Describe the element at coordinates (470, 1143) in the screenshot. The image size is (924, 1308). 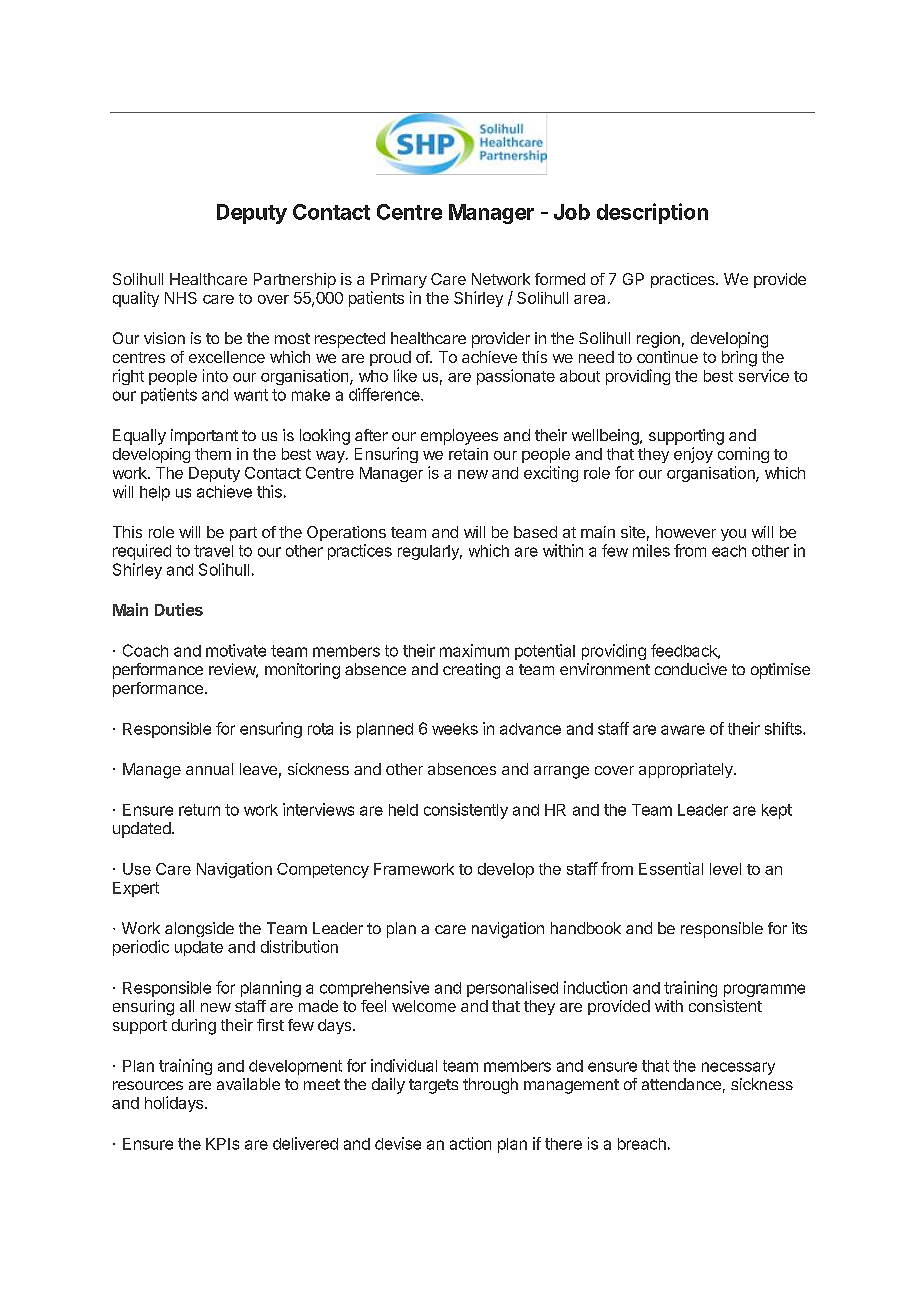
I see `action` at that location.
